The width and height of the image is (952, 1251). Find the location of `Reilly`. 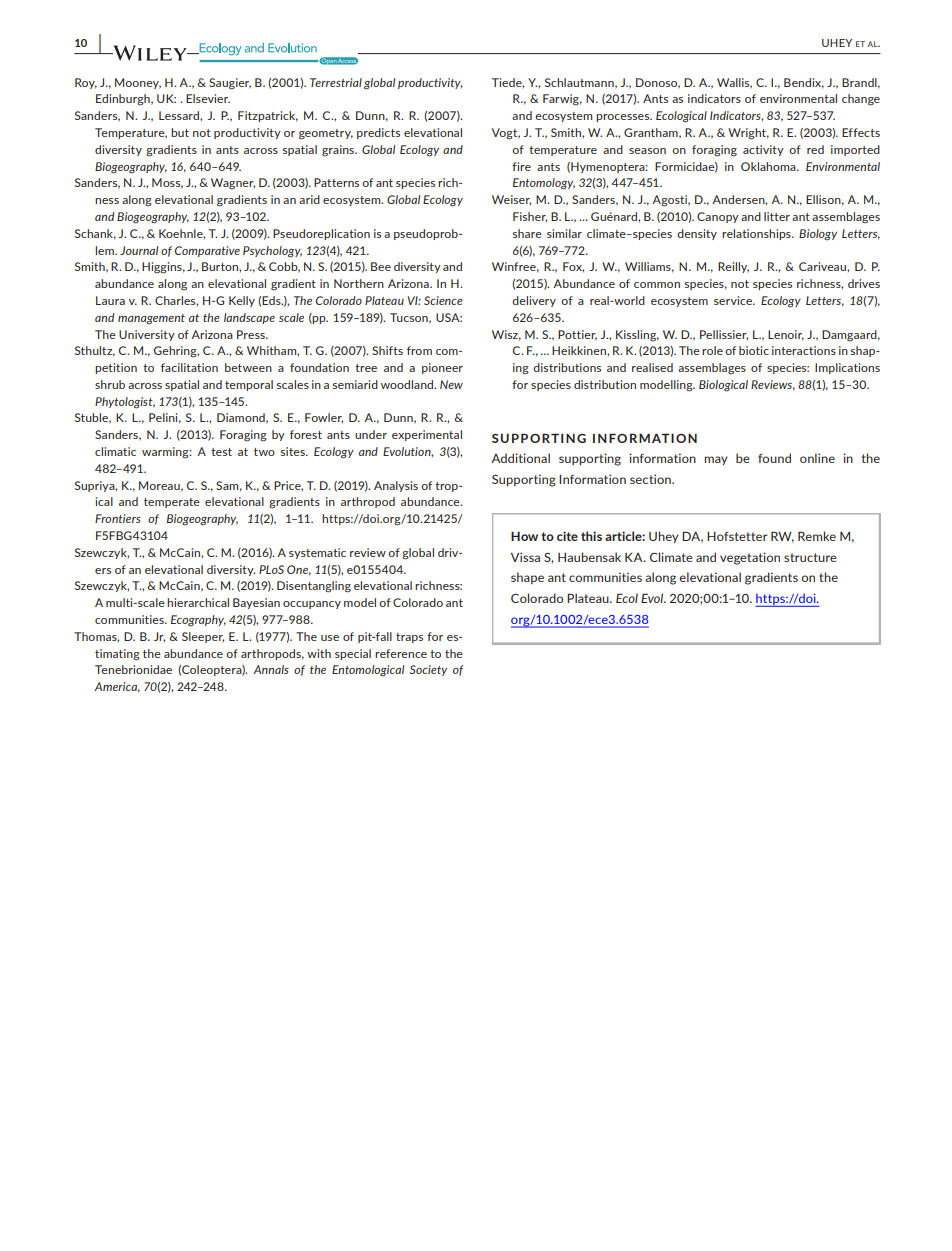

Reilly is located at coordinates (733, 267).
